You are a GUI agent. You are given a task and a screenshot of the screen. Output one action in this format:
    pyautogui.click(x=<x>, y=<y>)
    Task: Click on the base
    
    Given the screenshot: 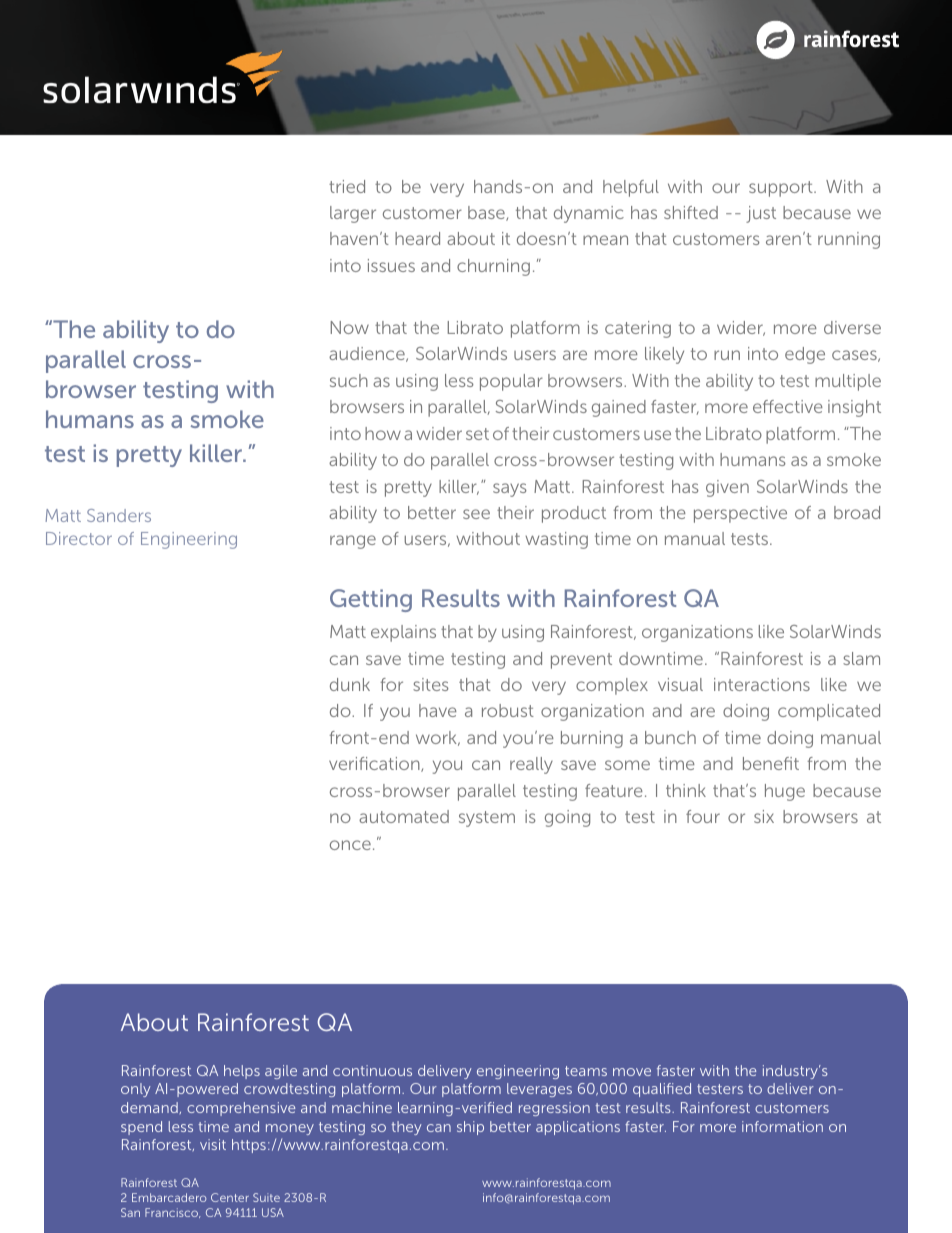 What is the action you would take?
    pyautogui.click(x=487, y=213)
